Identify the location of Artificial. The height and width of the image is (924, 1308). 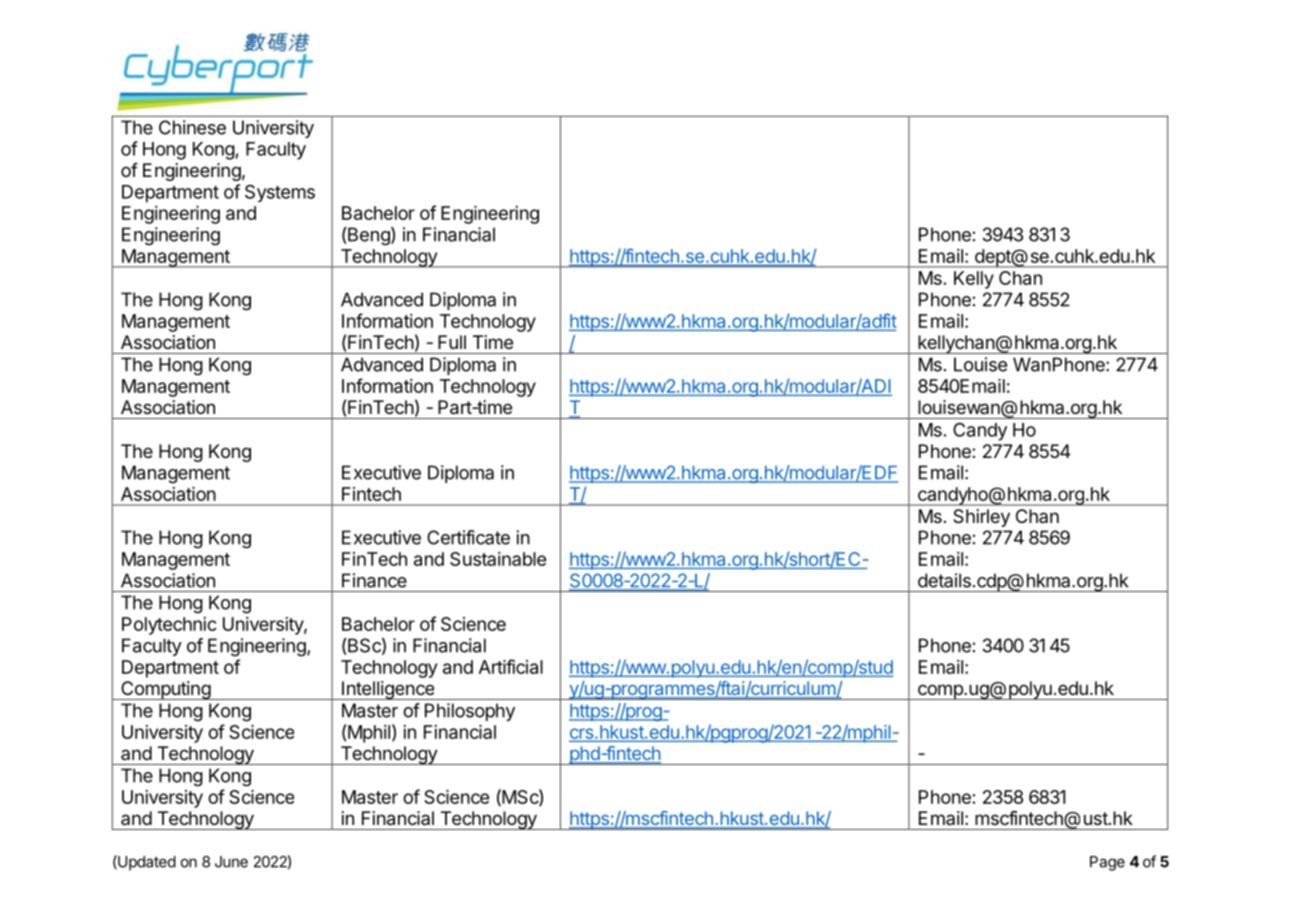
(511, 666).
